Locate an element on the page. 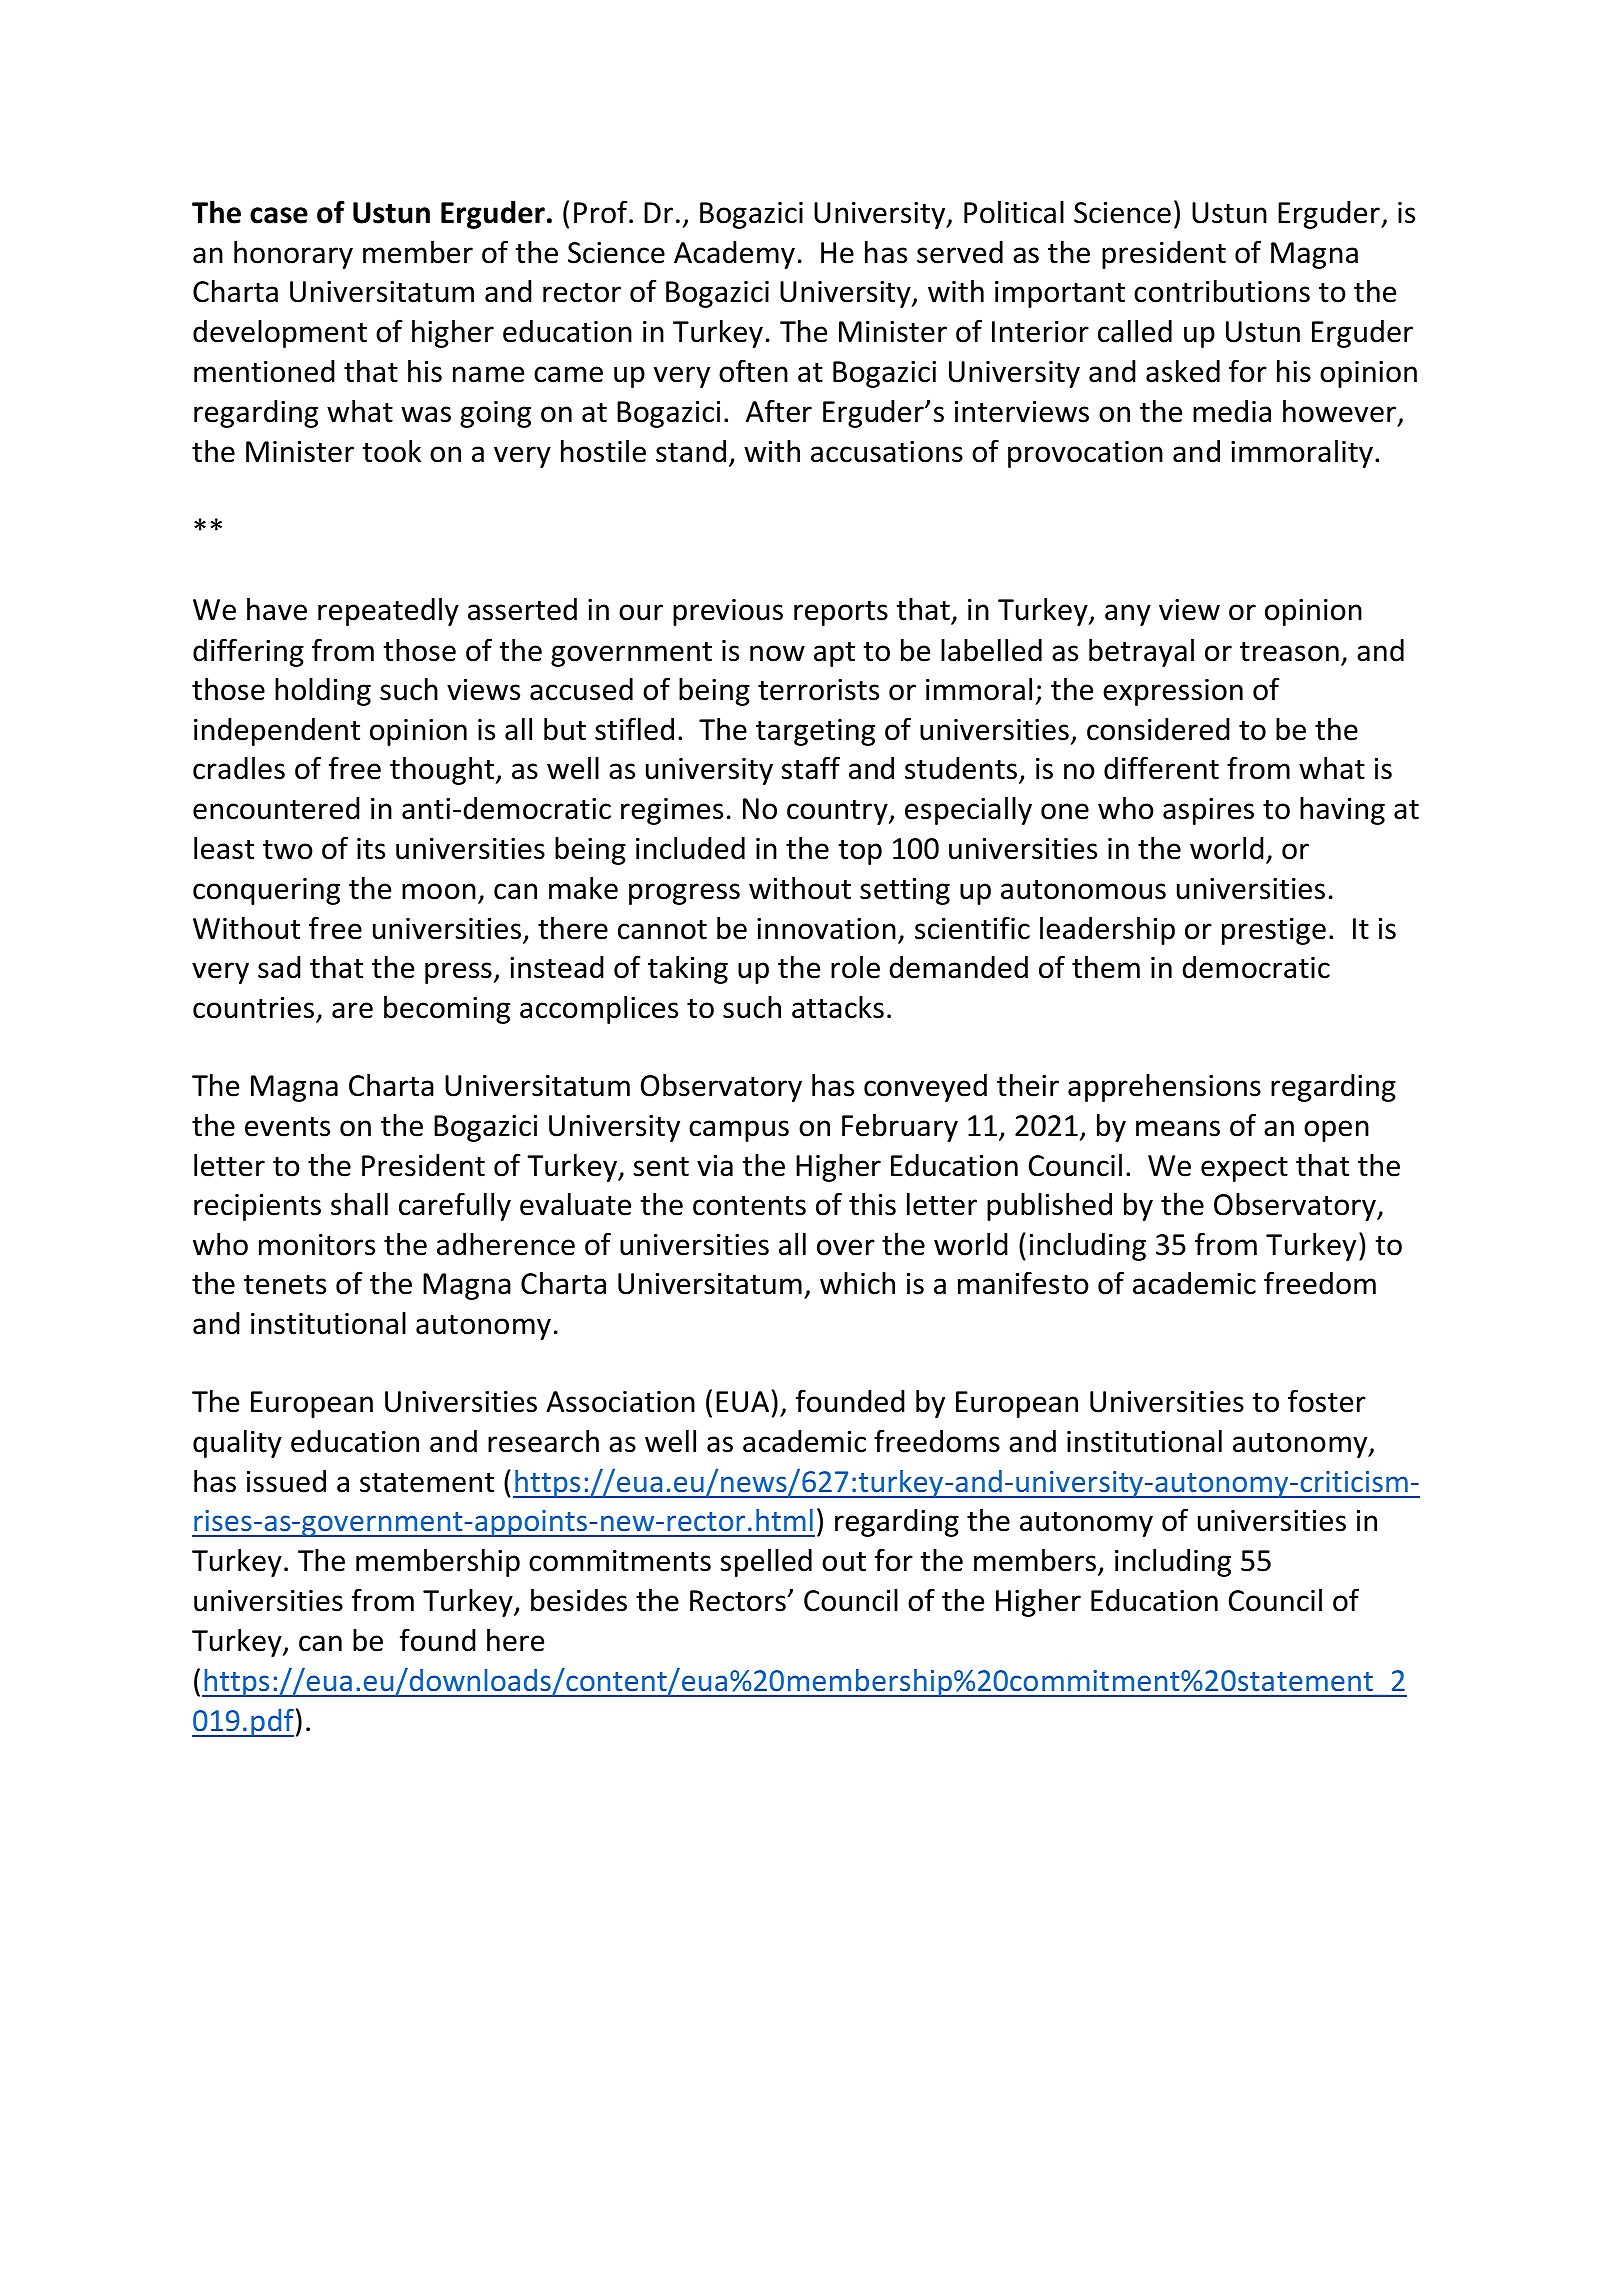 This page has width=1615, height=2285. Academy is located at coordinates (734, 255).
